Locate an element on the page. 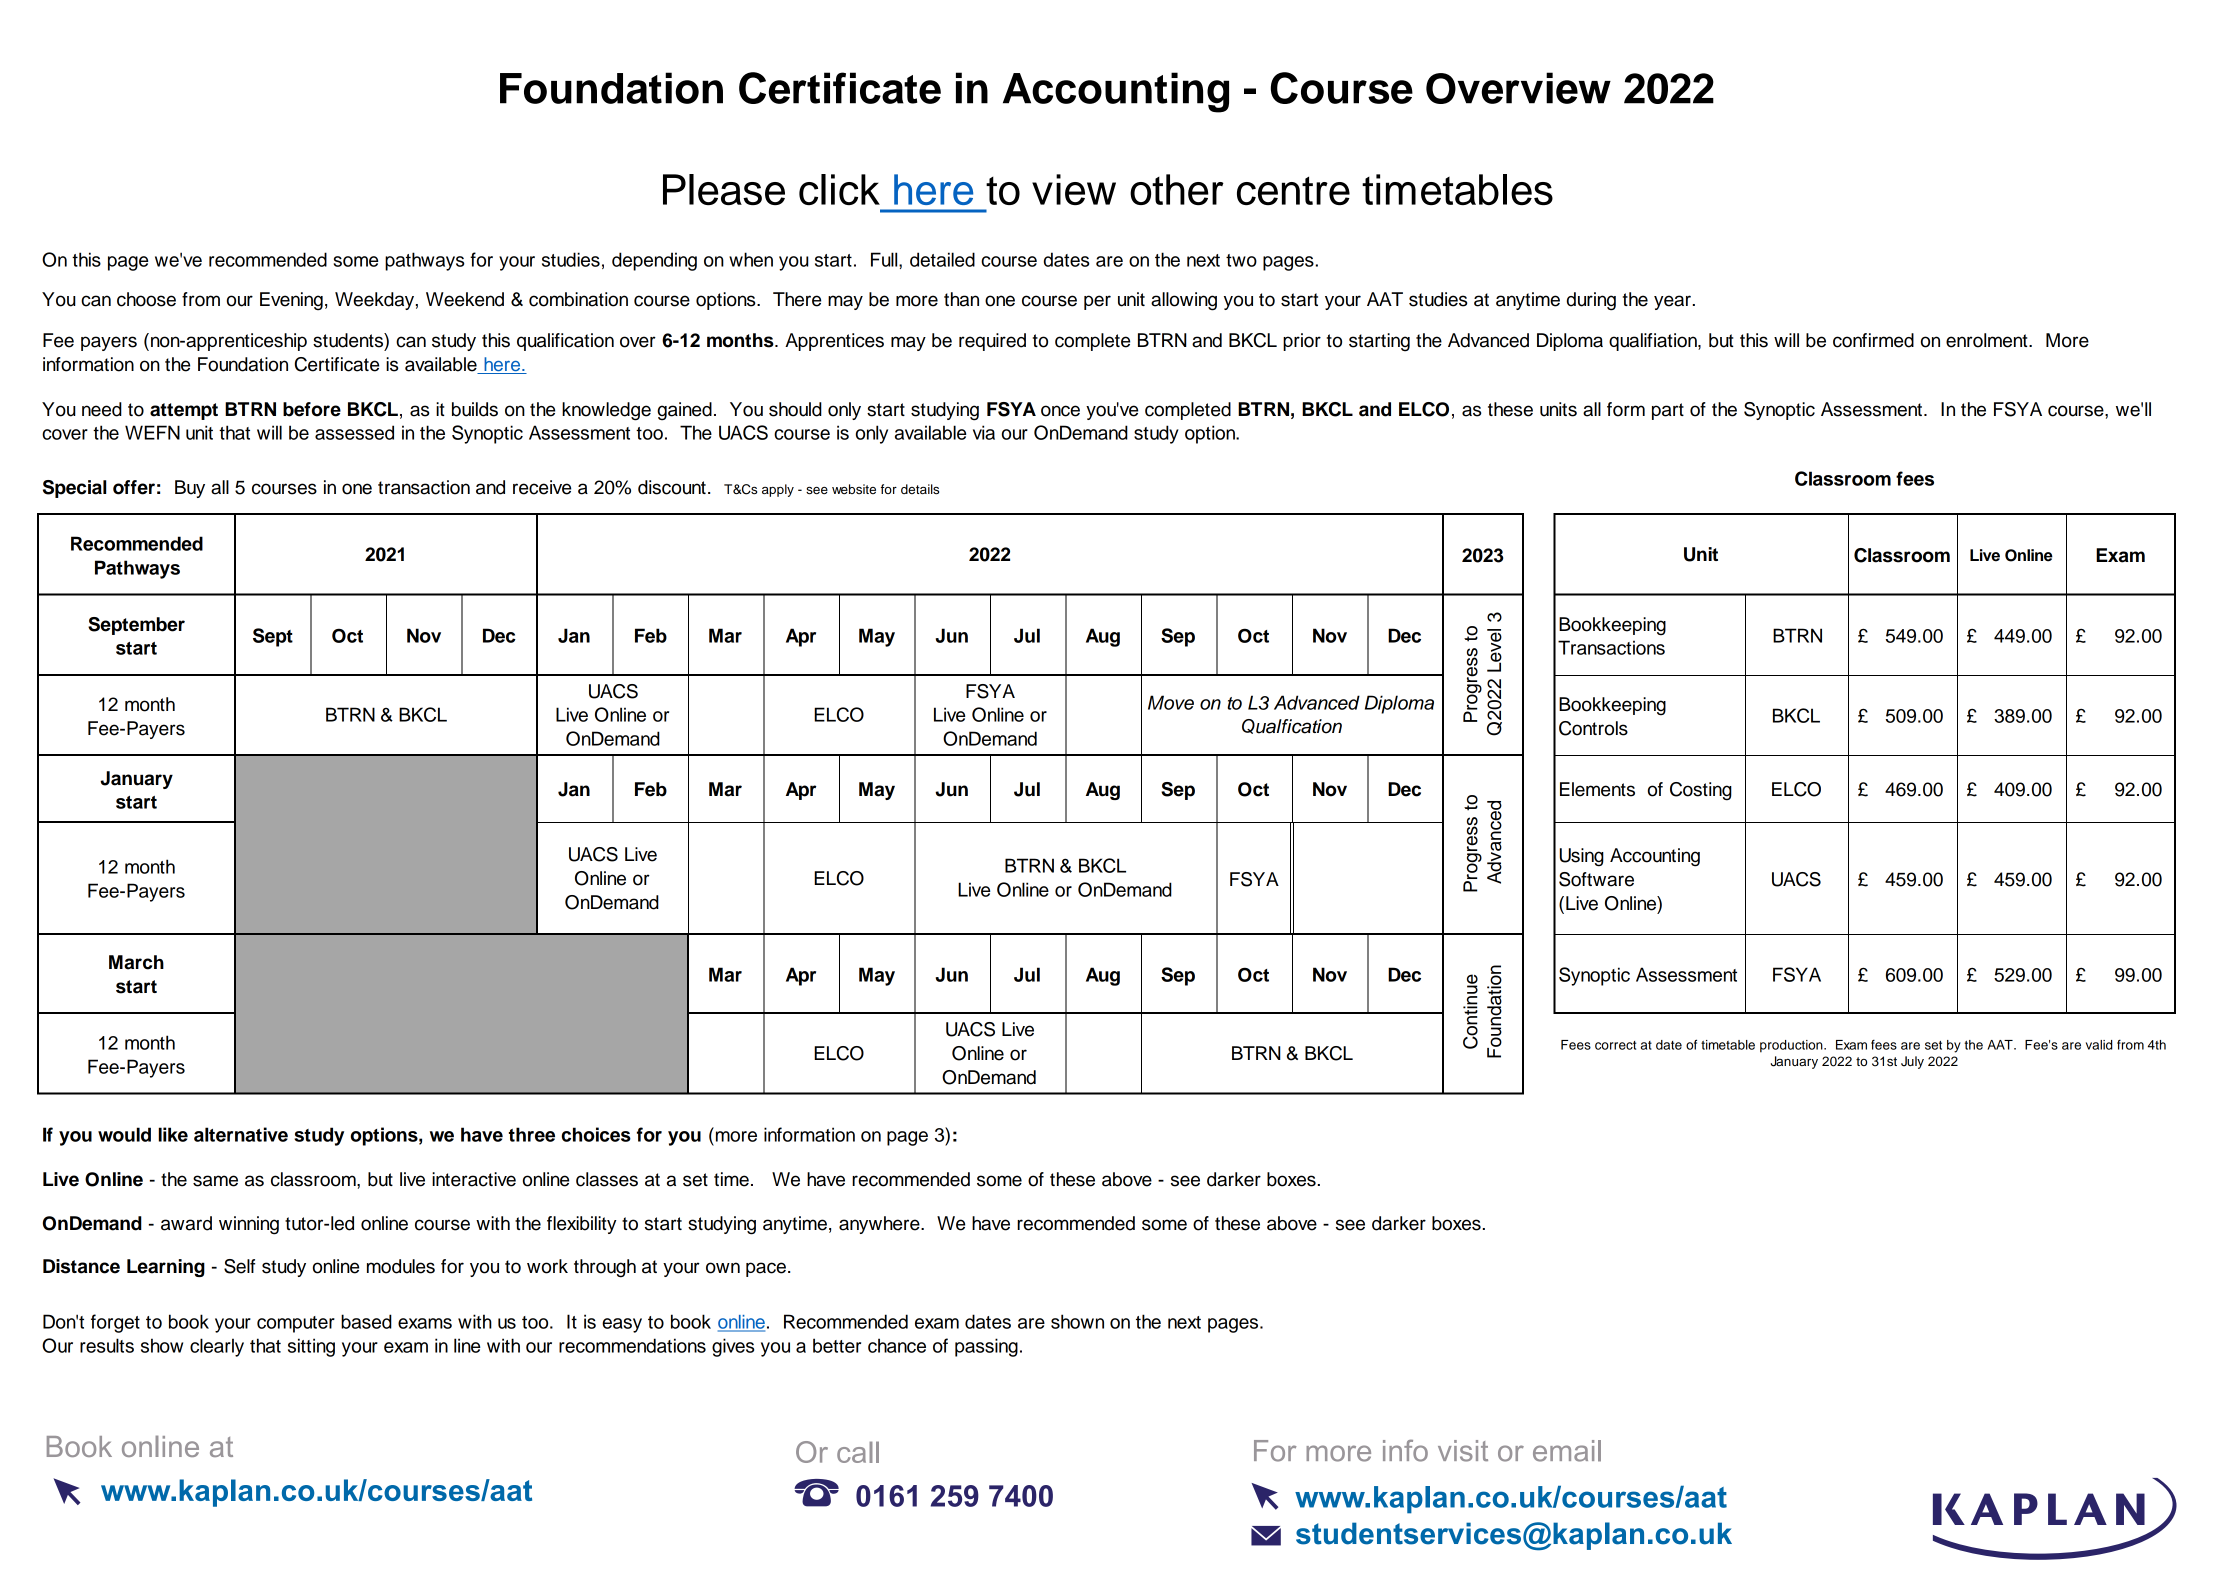  Controls is located at coordinates (1593, 728).
